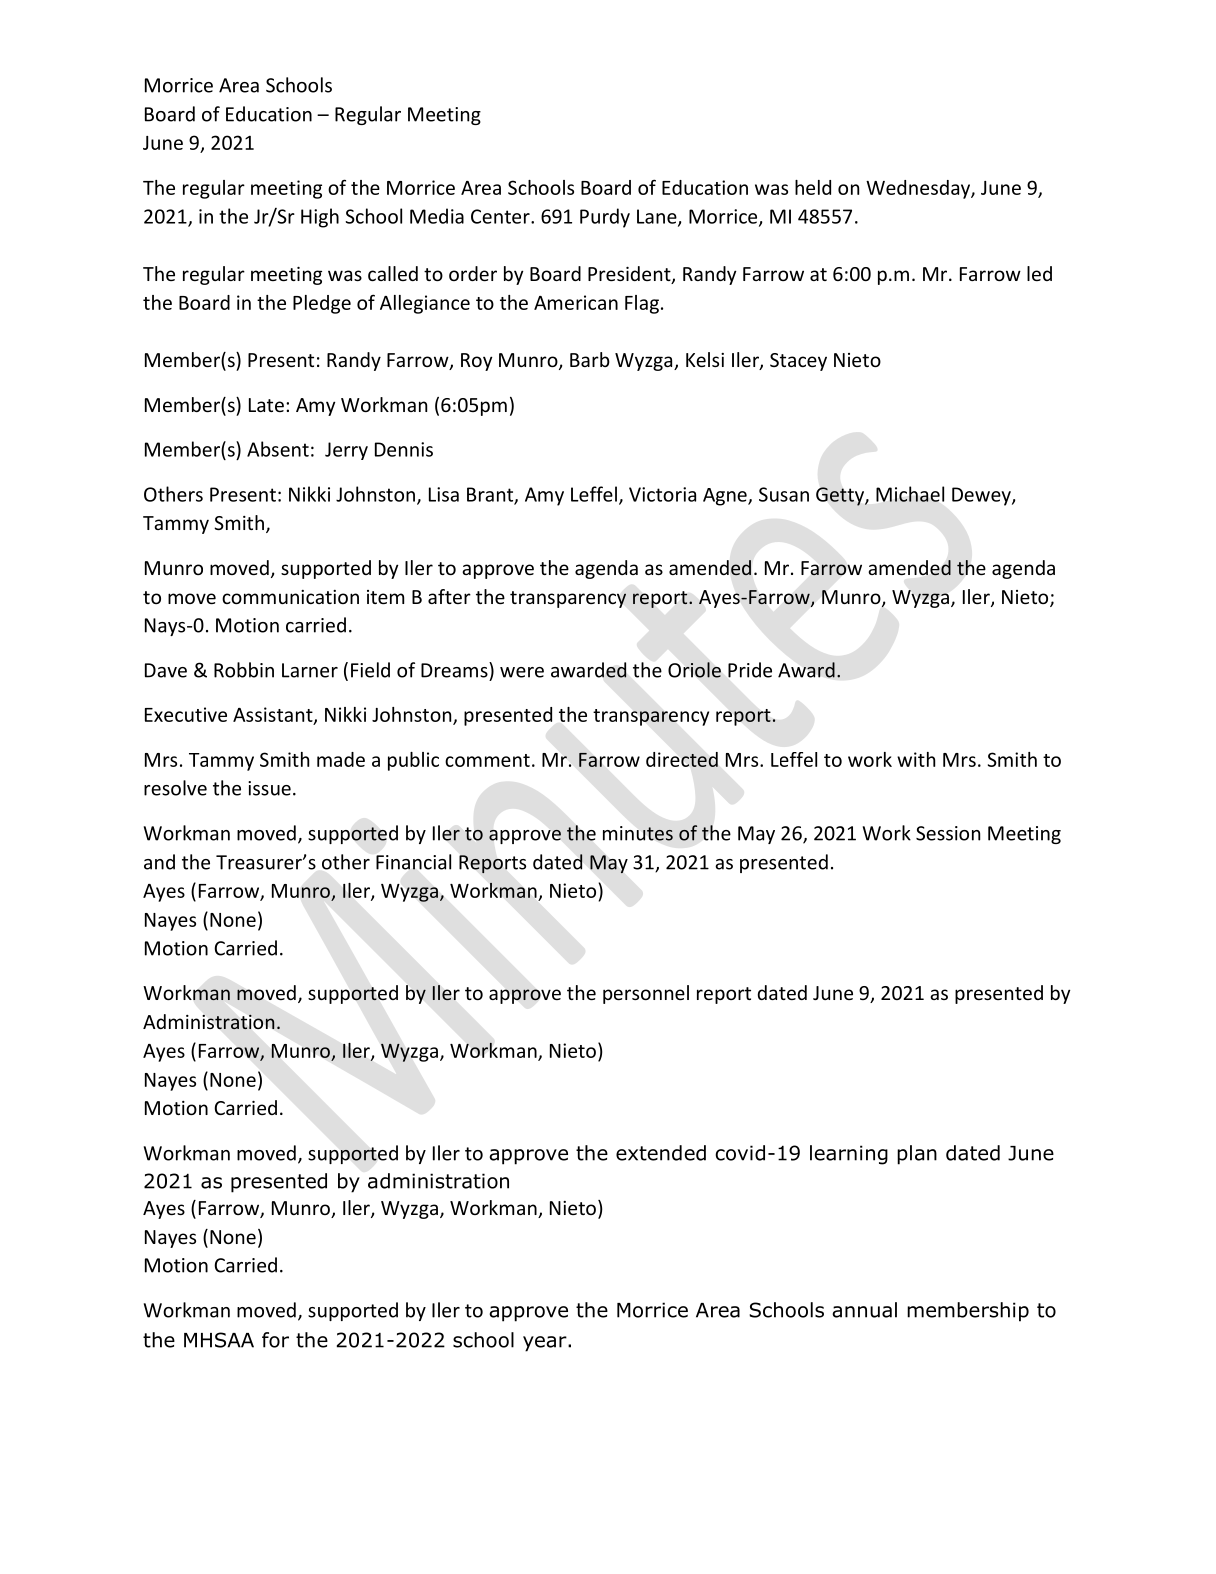 Image resolution: width=1216 pixels, height=1574 pixels. I want to click on personnel, so click(646, 994).
